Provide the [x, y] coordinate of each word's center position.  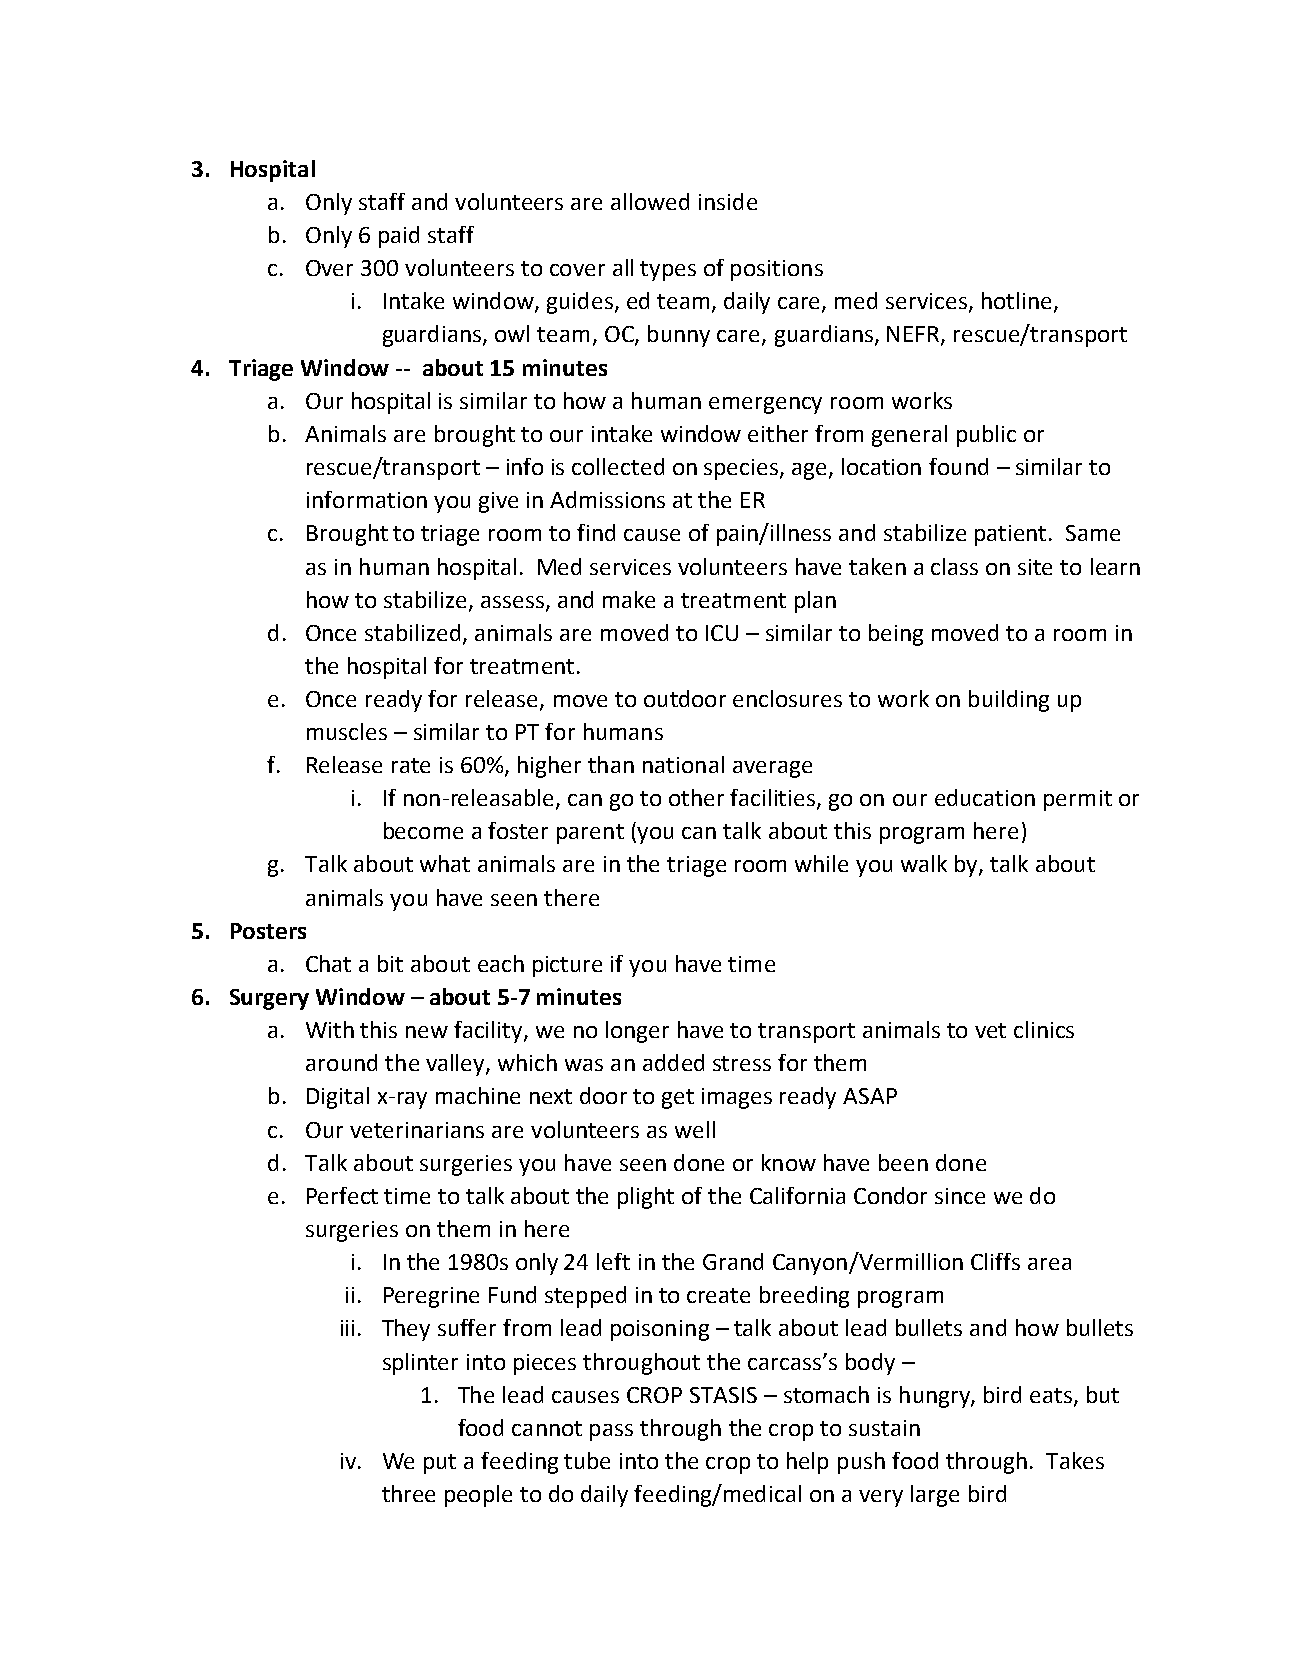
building [1009, 701]
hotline [1016, 300]
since [960, 1196]
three [408, 1493]
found [958, 466]
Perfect [342, 1195]
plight [646, 1198]
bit [390, 963]
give [498, 502]
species [742, 469]
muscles [347, 731]
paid [399, 237]
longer [637, 1032]
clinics [1044, 1029]
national [683, 764]
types [668, 271]
